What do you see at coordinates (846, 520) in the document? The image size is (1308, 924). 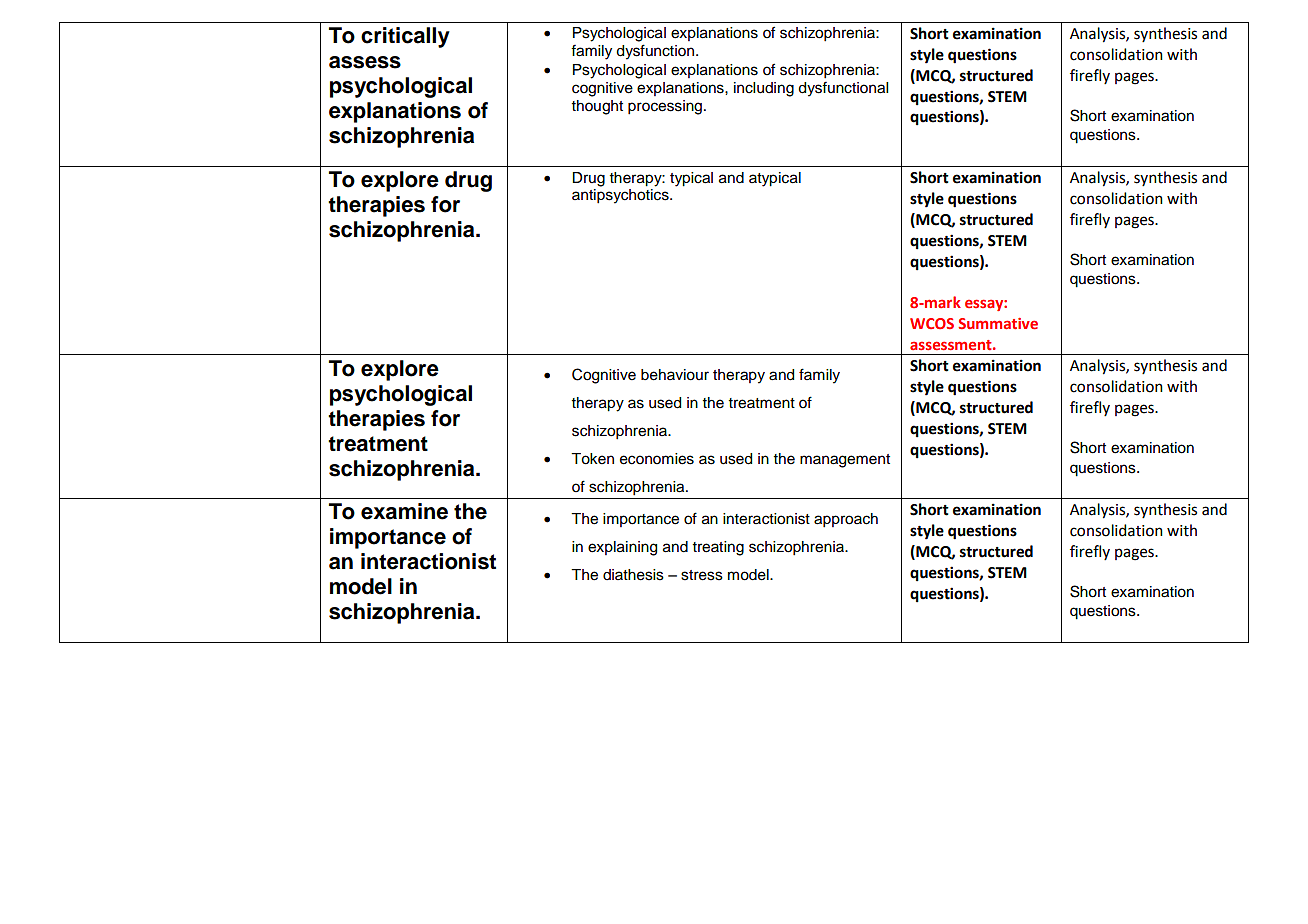 I see `approach` at bounding box center [846, 520].
